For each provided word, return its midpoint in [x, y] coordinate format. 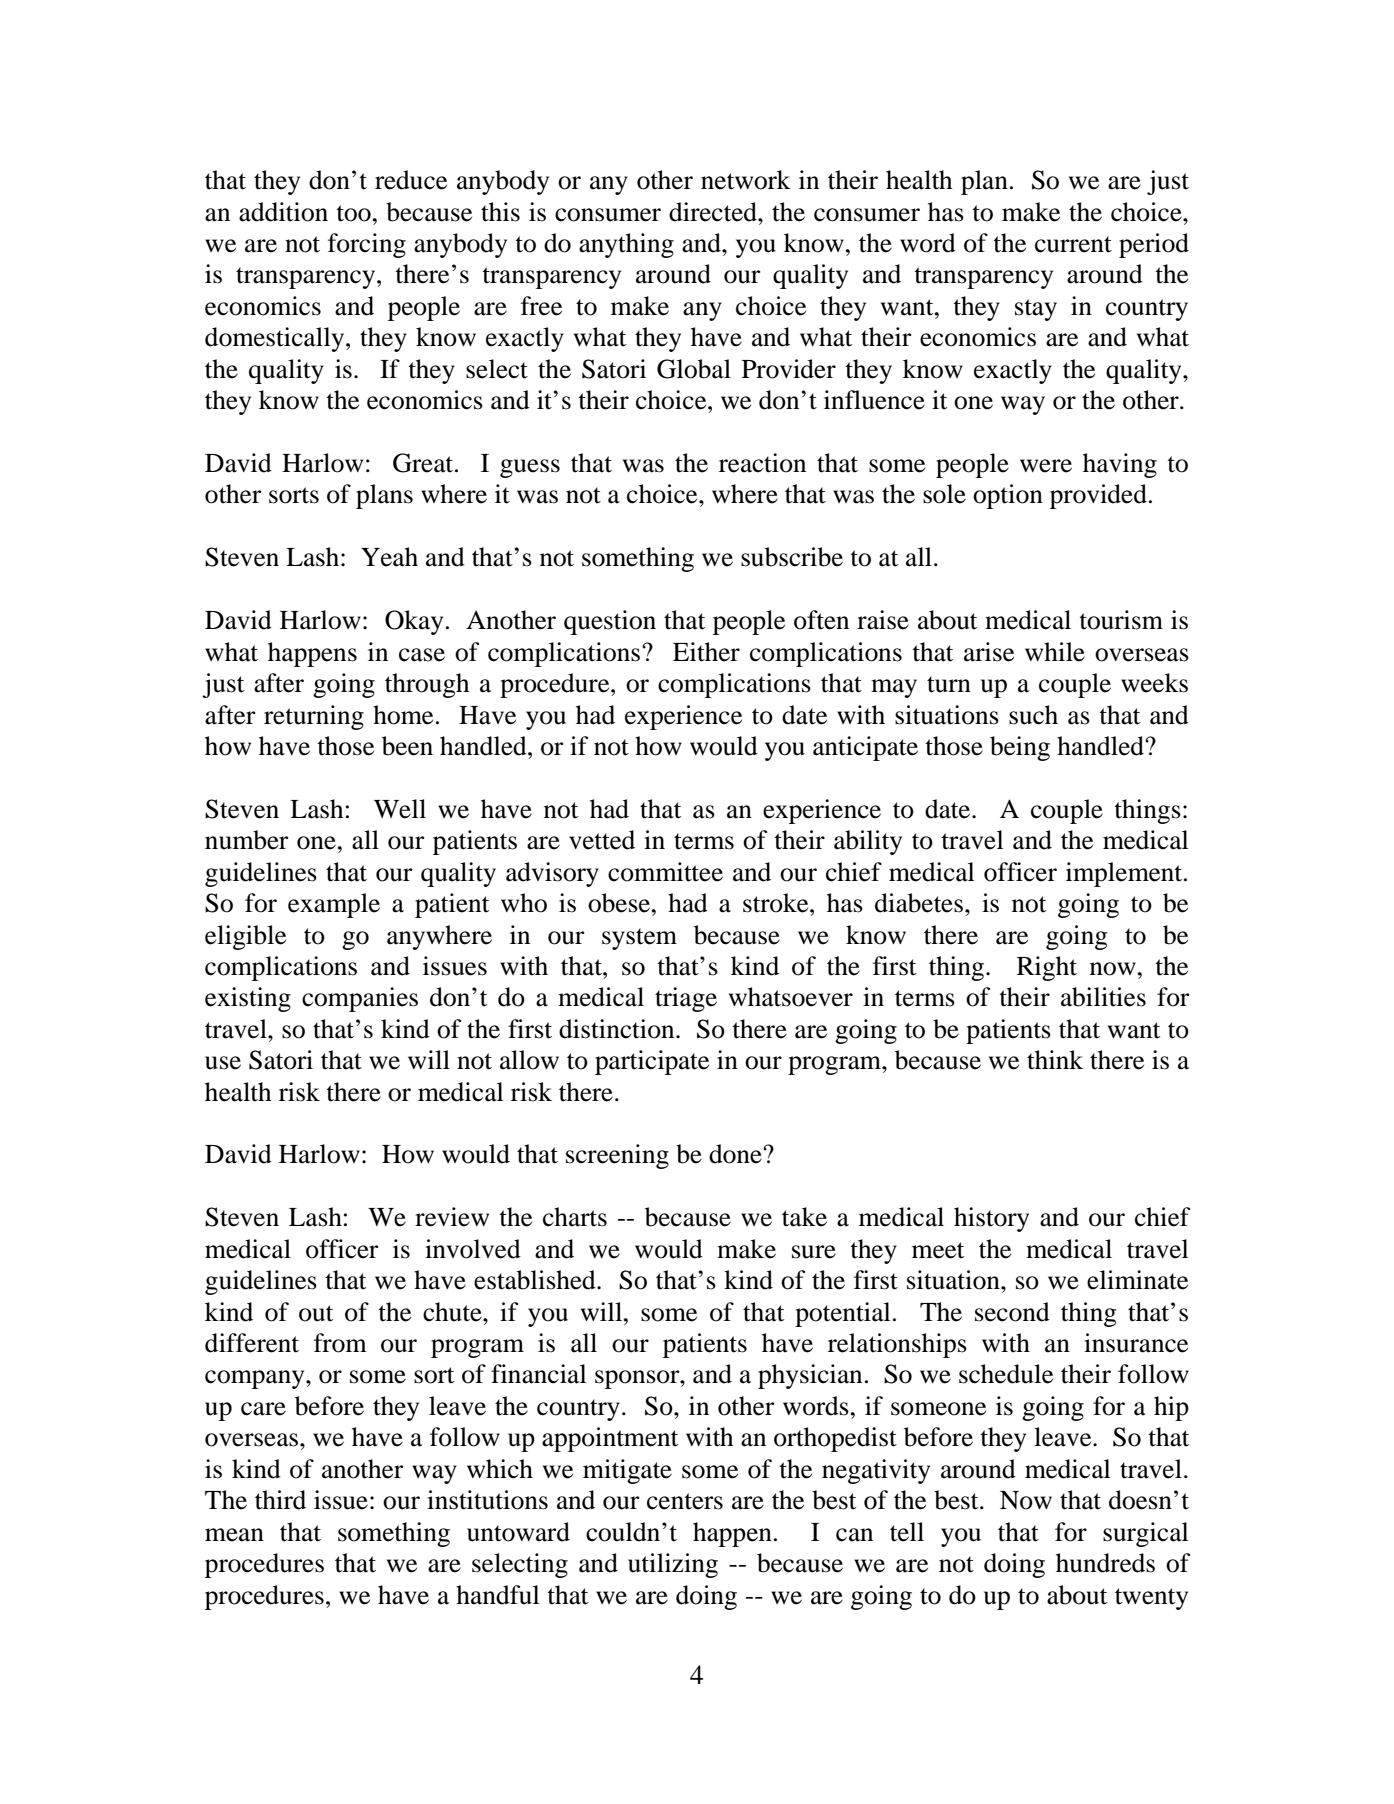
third [280, 1500]
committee [665, 872]
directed [714, 212]
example [334, 905]
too [353, 213]
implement [1125, 874]
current [1073, 244]
